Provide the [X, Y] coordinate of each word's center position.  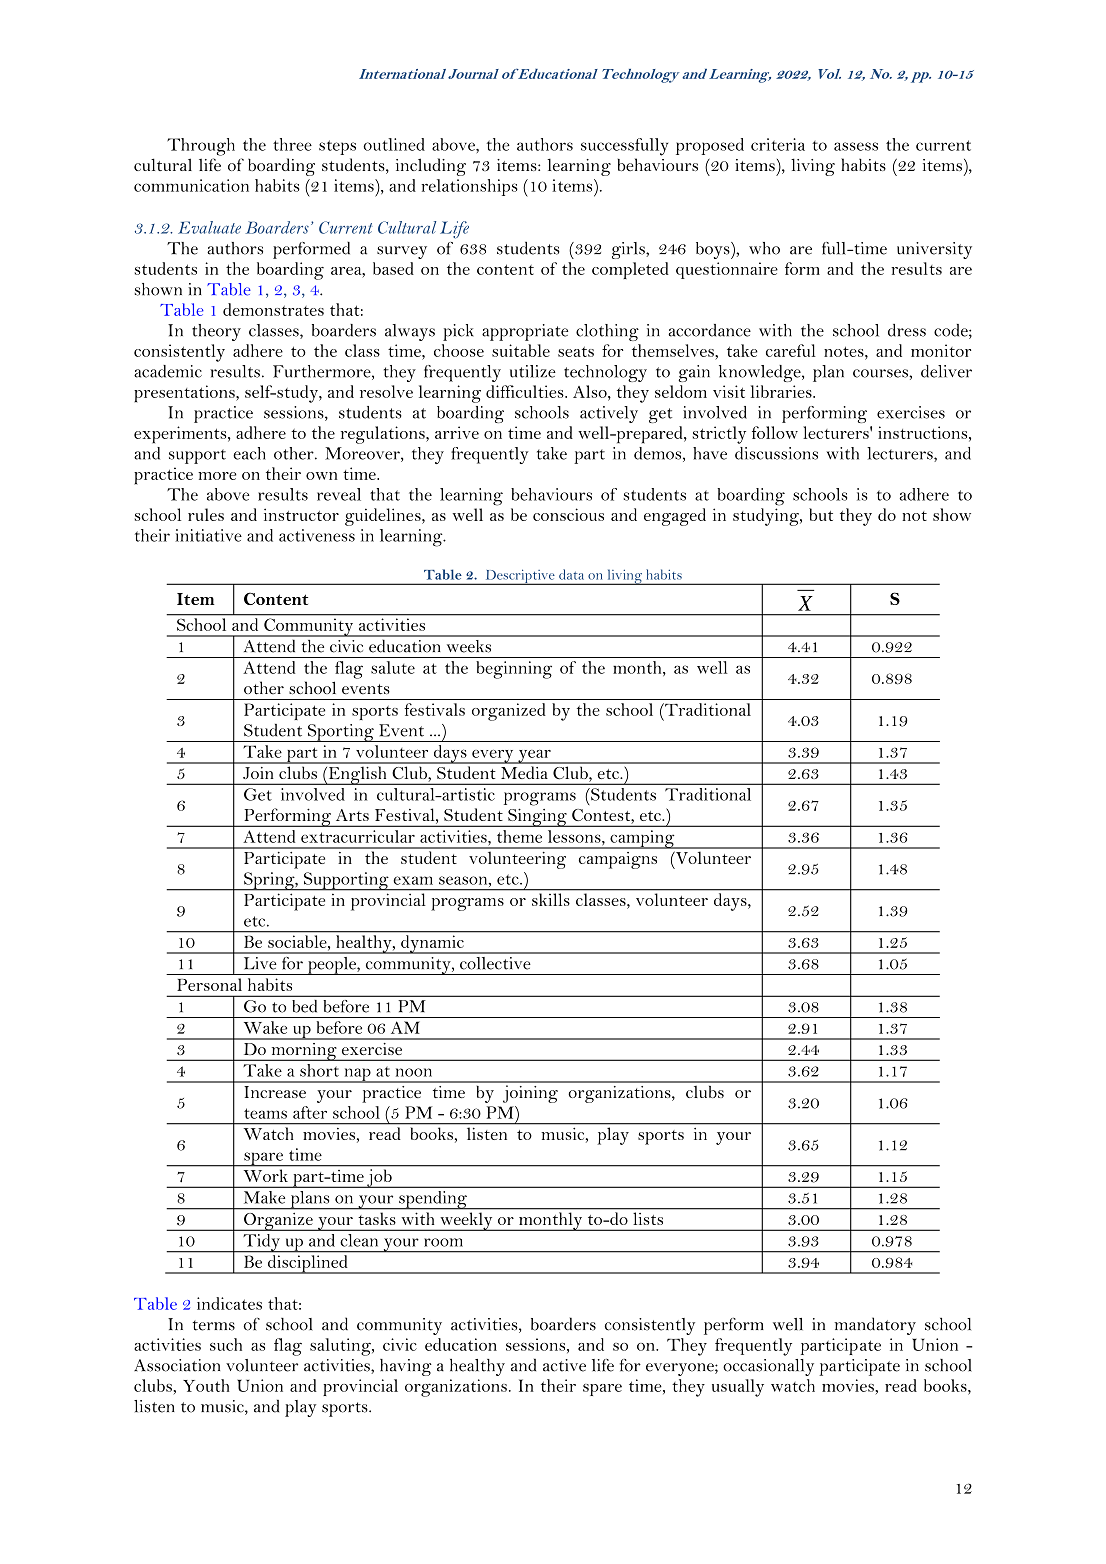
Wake [265, 1027]
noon [414, 1072]
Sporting [340, 733]
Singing [537, 817]
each [249, 453]
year [534, 757]
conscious [568, 514]
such [226, 1344]
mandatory [875, 1326]
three [292, 144]
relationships [469, 187]
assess [856, 146]
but [821, 514]
